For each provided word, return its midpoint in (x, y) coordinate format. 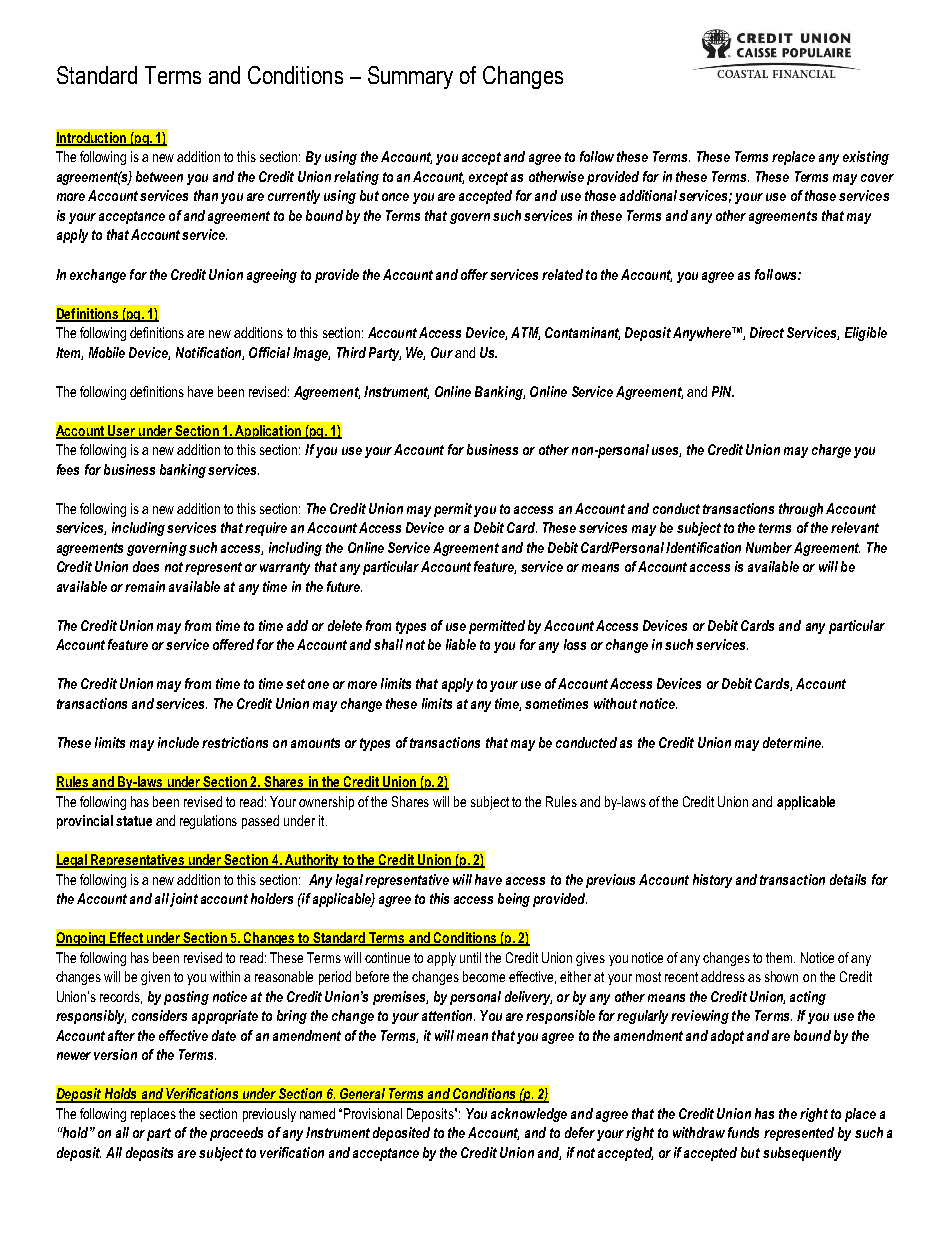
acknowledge (529, 1115)
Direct (767, 332)
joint (184, 900)
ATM (525, 333)
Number (769, 547)
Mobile (107, 352)
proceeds (236, 1134)
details (848, 879)
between (159, 176)
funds (743, 1132)
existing (866, 158)
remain (145, 586)
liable (461, 644)
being (514, 900)
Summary (410, 77)
